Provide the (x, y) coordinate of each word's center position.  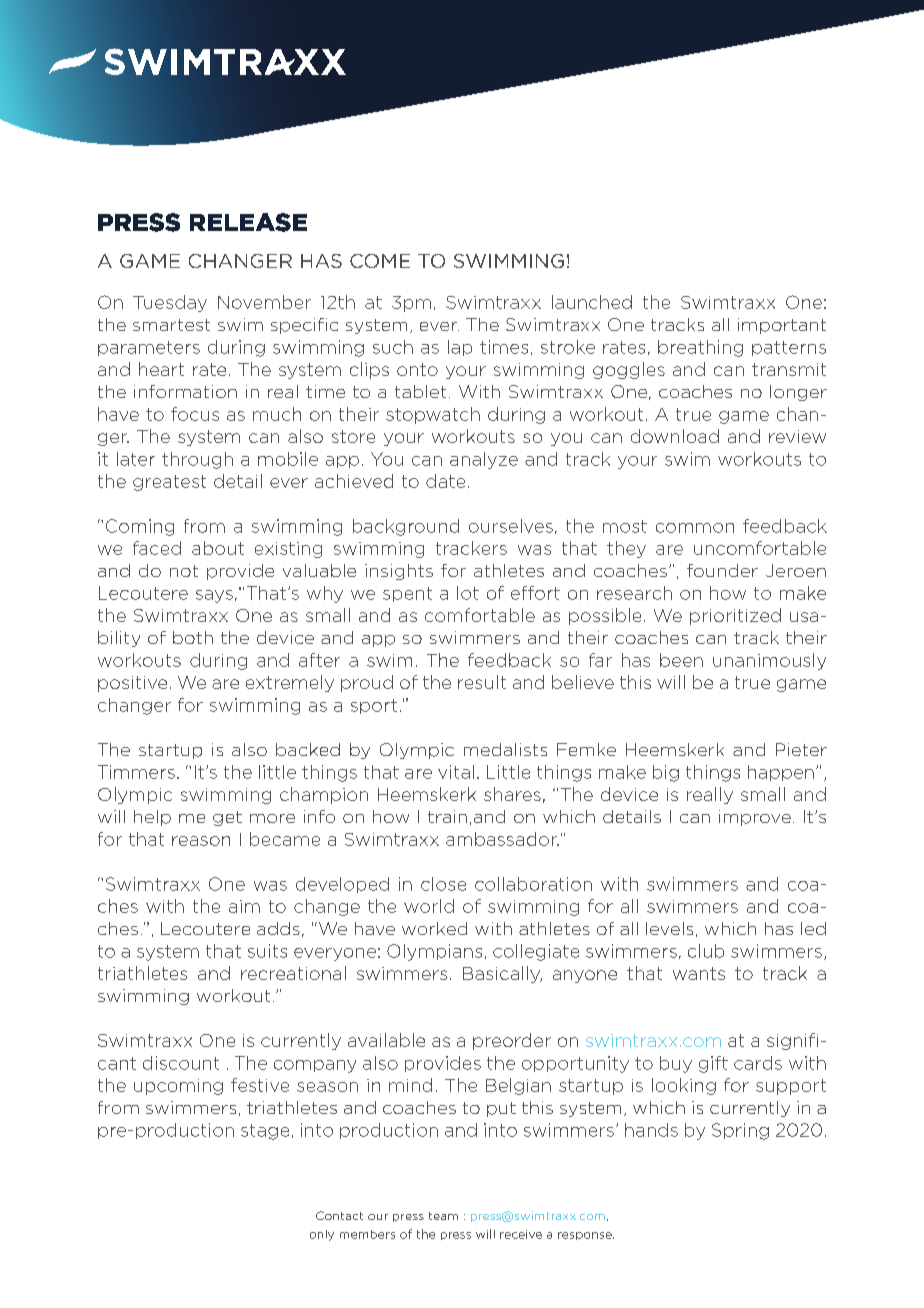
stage (265, 1132)
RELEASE (248, 222)
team (443, 1216)
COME (380, 261)
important (782, 326)
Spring (740, 1131)
